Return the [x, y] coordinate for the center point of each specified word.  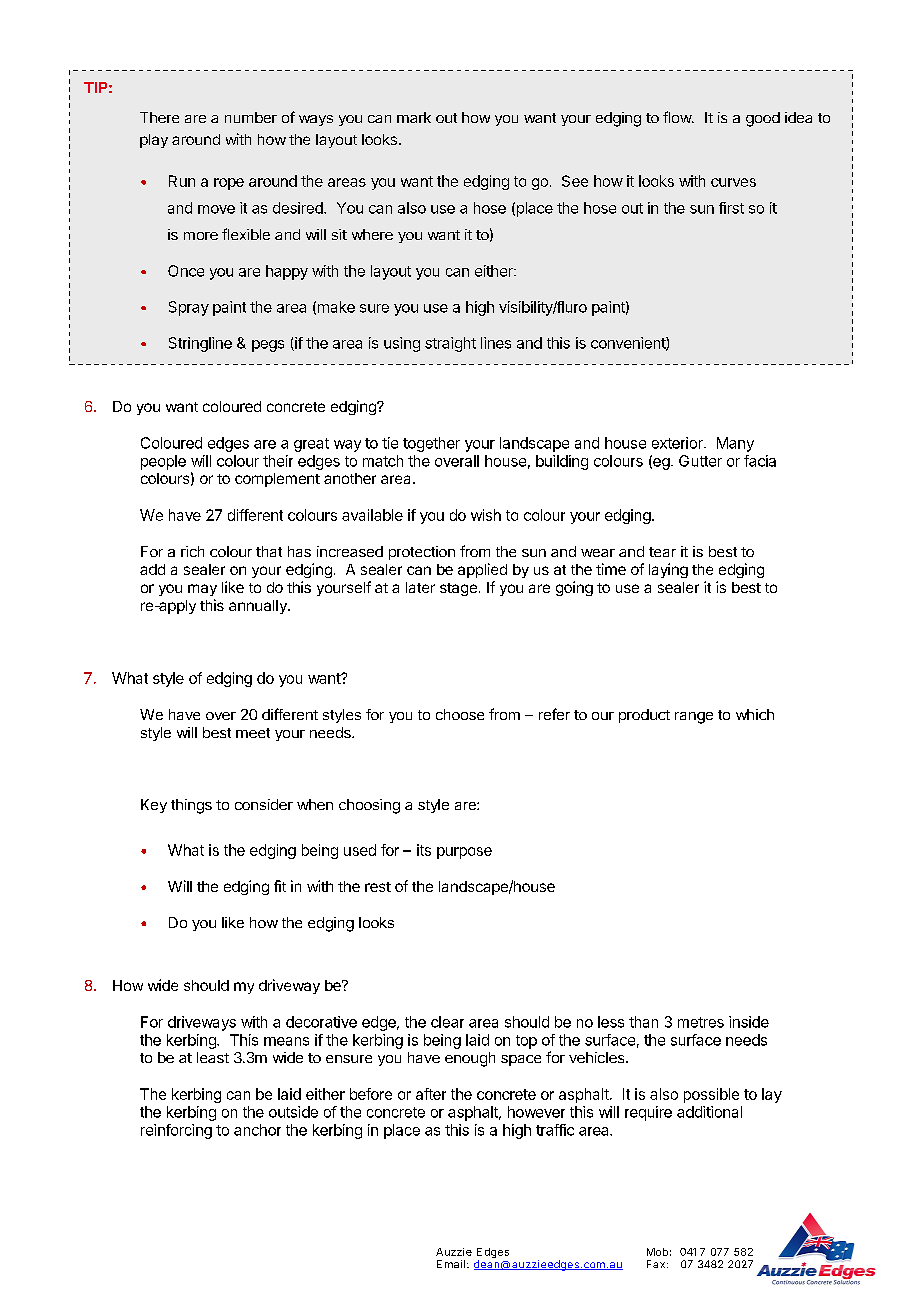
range [694, 718]
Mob [657, 1252]
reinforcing [176, 1131]
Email [451, 1264]
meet [253, 733]
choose [460, 714]
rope [229, 184]
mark [414, 117]
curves [733, 182]
